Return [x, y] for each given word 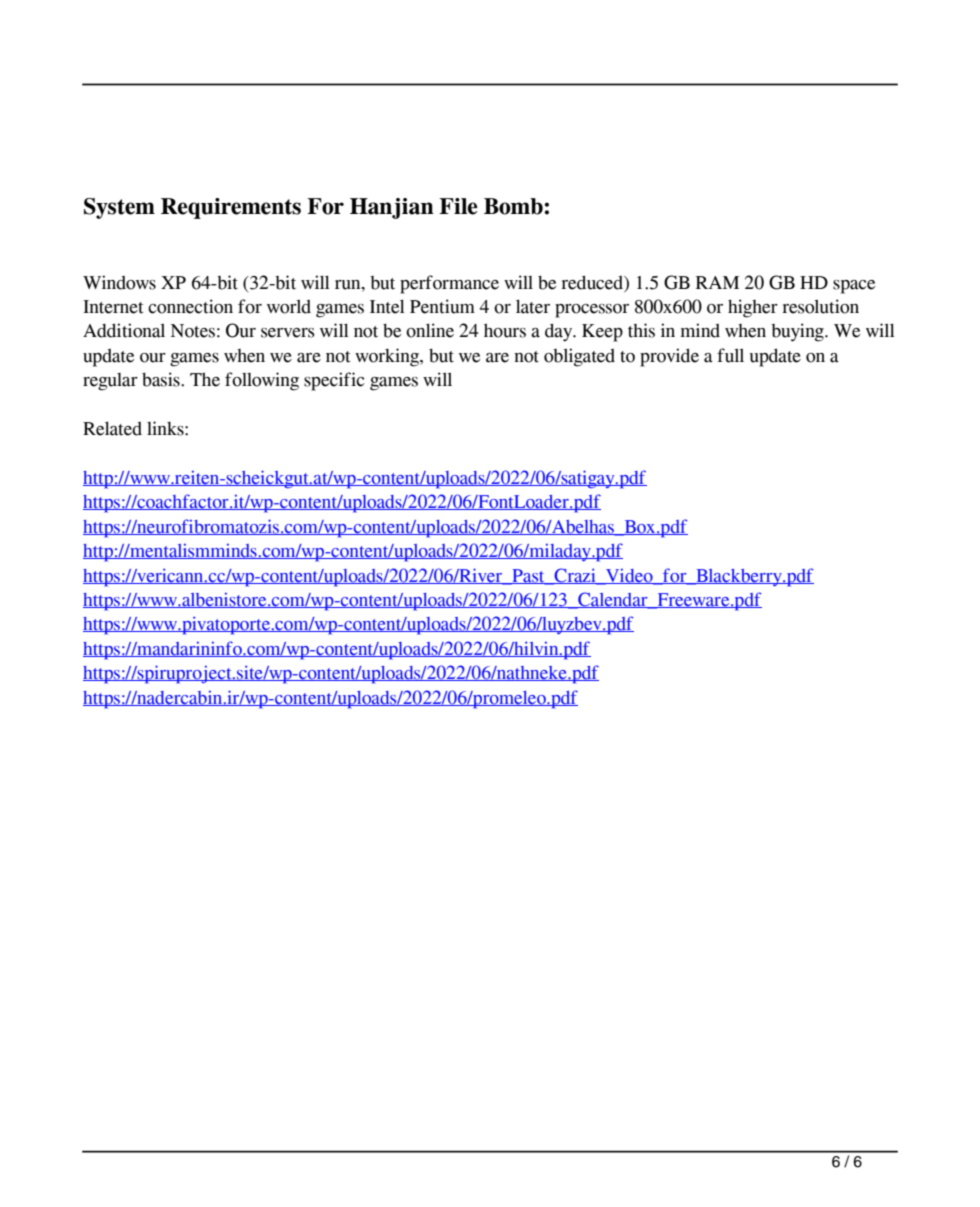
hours [505, 330]
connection [190, 306]
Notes [193, 331]
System [119, 208]
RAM [717, 282]
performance [449, 284]
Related [112, 428]
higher [753, 308]
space [854, 287]
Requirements [231, 208]
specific [334, 381]
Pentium [442, 306]
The [205, 379]
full [730, 355]
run [349, 285]
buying [798, 332]
